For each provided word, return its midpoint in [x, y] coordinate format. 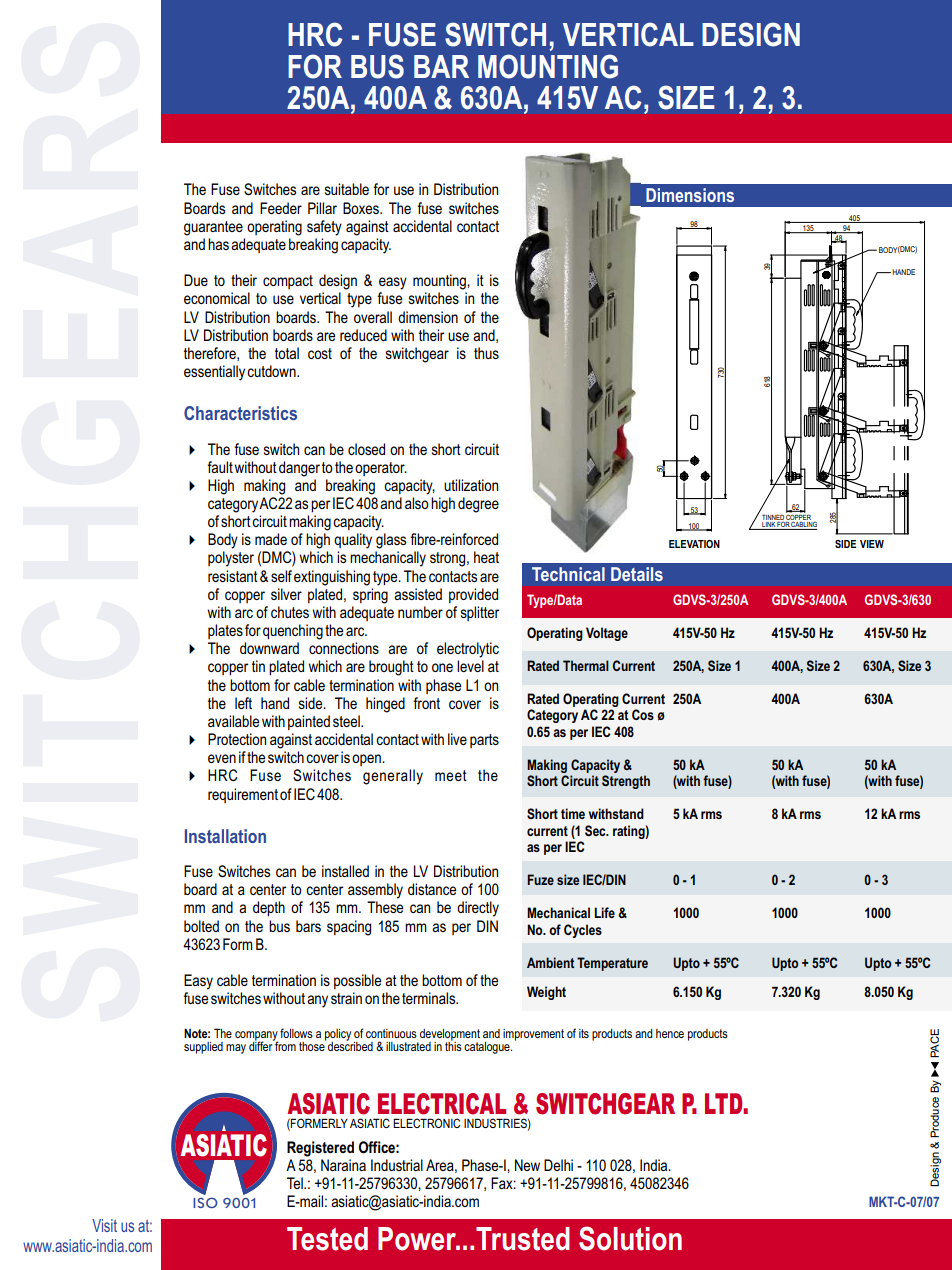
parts [484, 741]
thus [486, 353]
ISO [205, 1202]
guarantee [213, 228]
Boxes [362, 208]
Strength [626, 782]
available [233, 721]
